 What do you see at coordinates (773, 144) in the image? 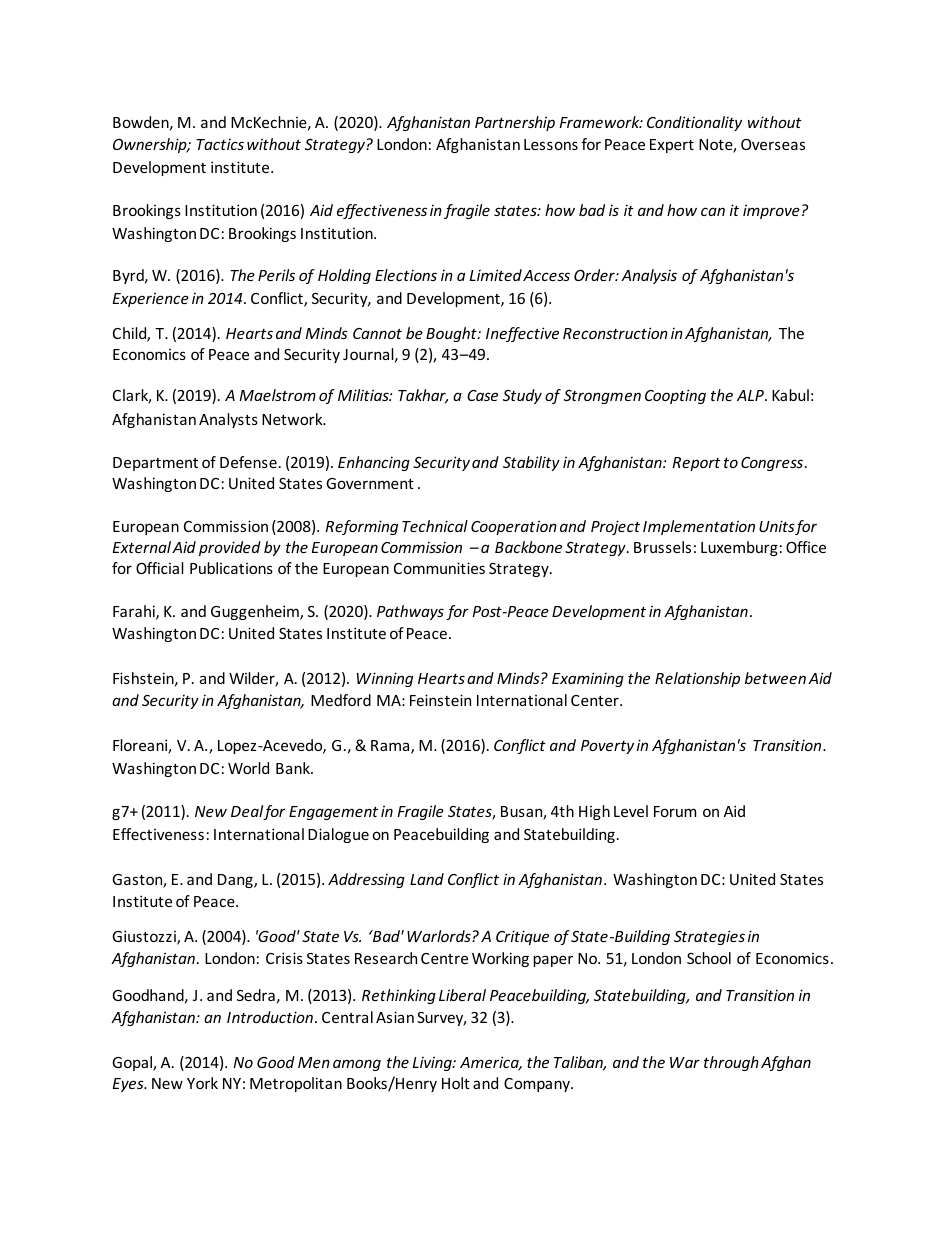
I see `Overseas` at bounding box center [773, 144].
